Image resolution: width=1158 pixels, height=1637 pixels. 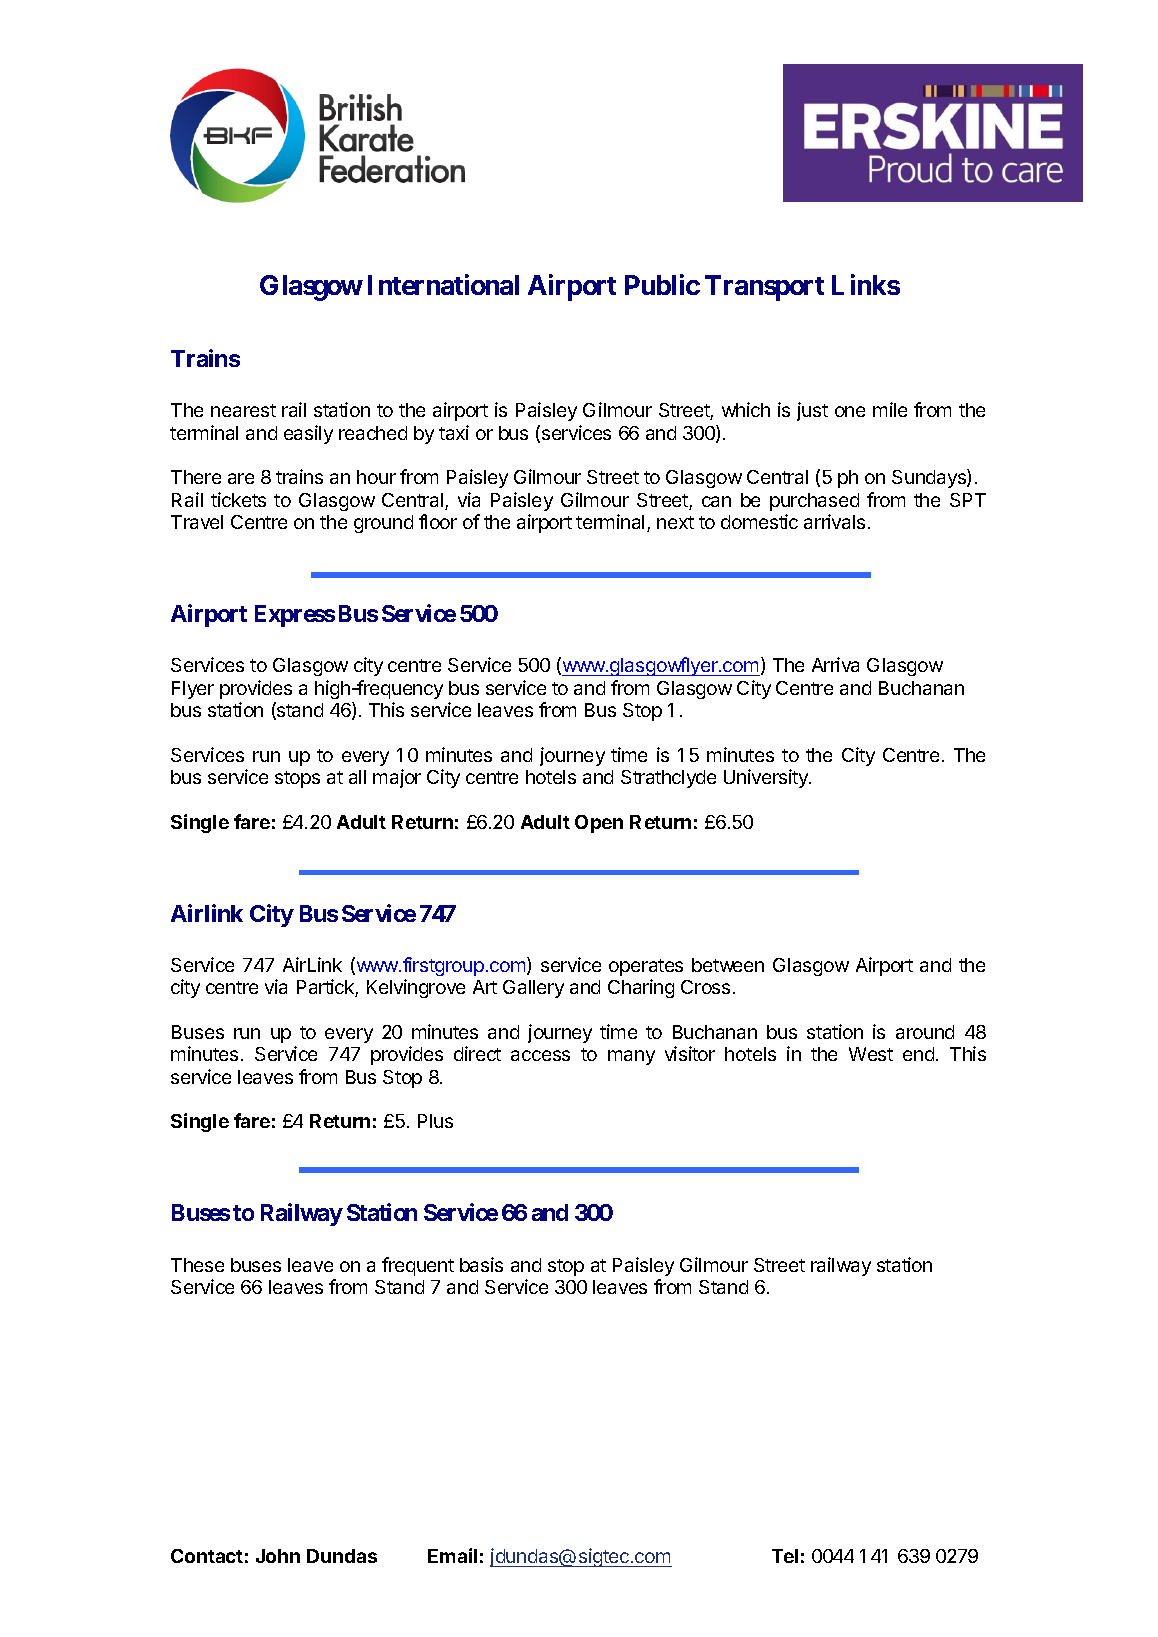 What do you see at coordinates (871, 1054) in the image?
I see `West` at bounding box center [871, 1054].
